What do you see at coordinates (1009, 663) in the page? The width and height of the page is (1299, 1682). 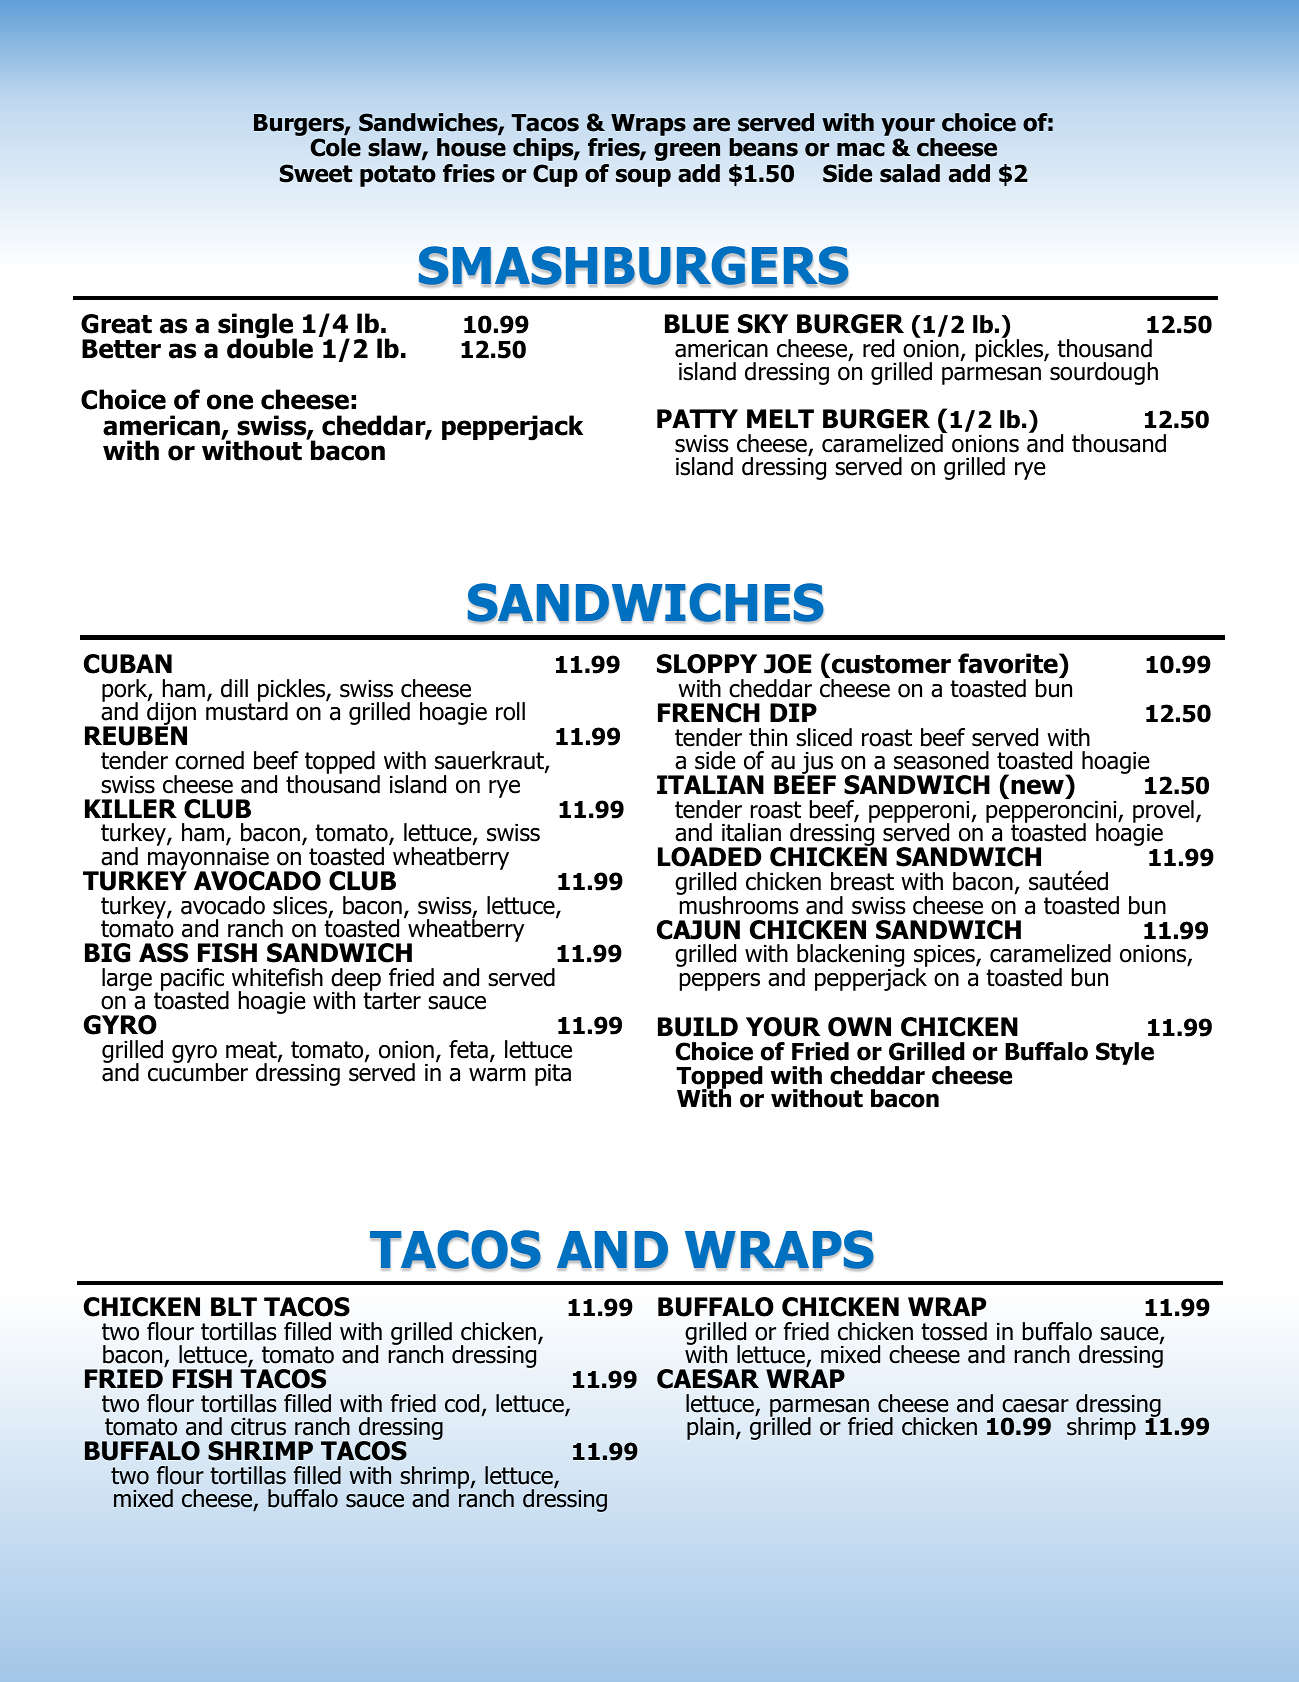 I see `favorite` at bounding box center [1009, 663].
